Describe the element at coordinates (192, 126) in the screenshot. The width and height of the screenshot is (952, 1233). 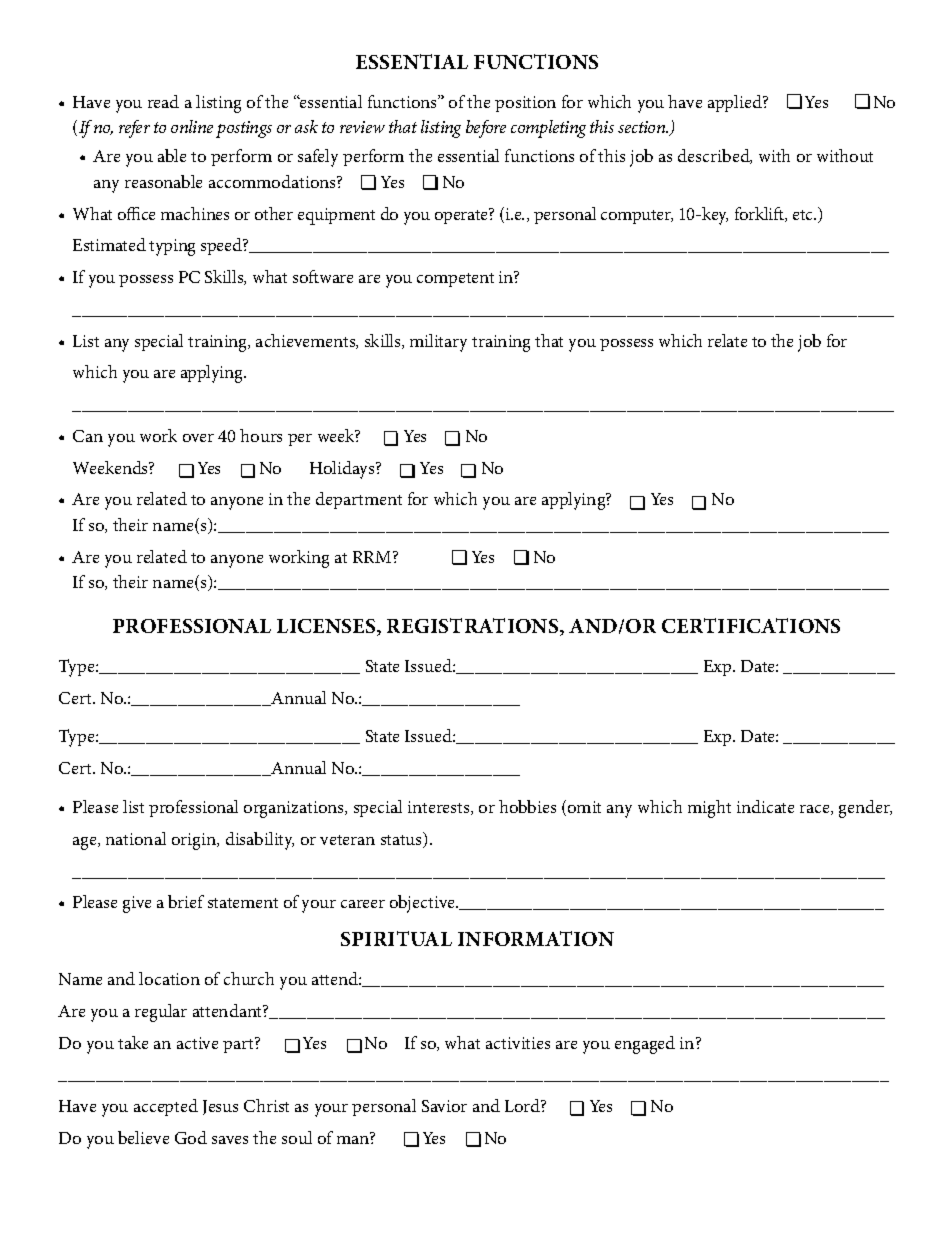
I see `online` at that location.
